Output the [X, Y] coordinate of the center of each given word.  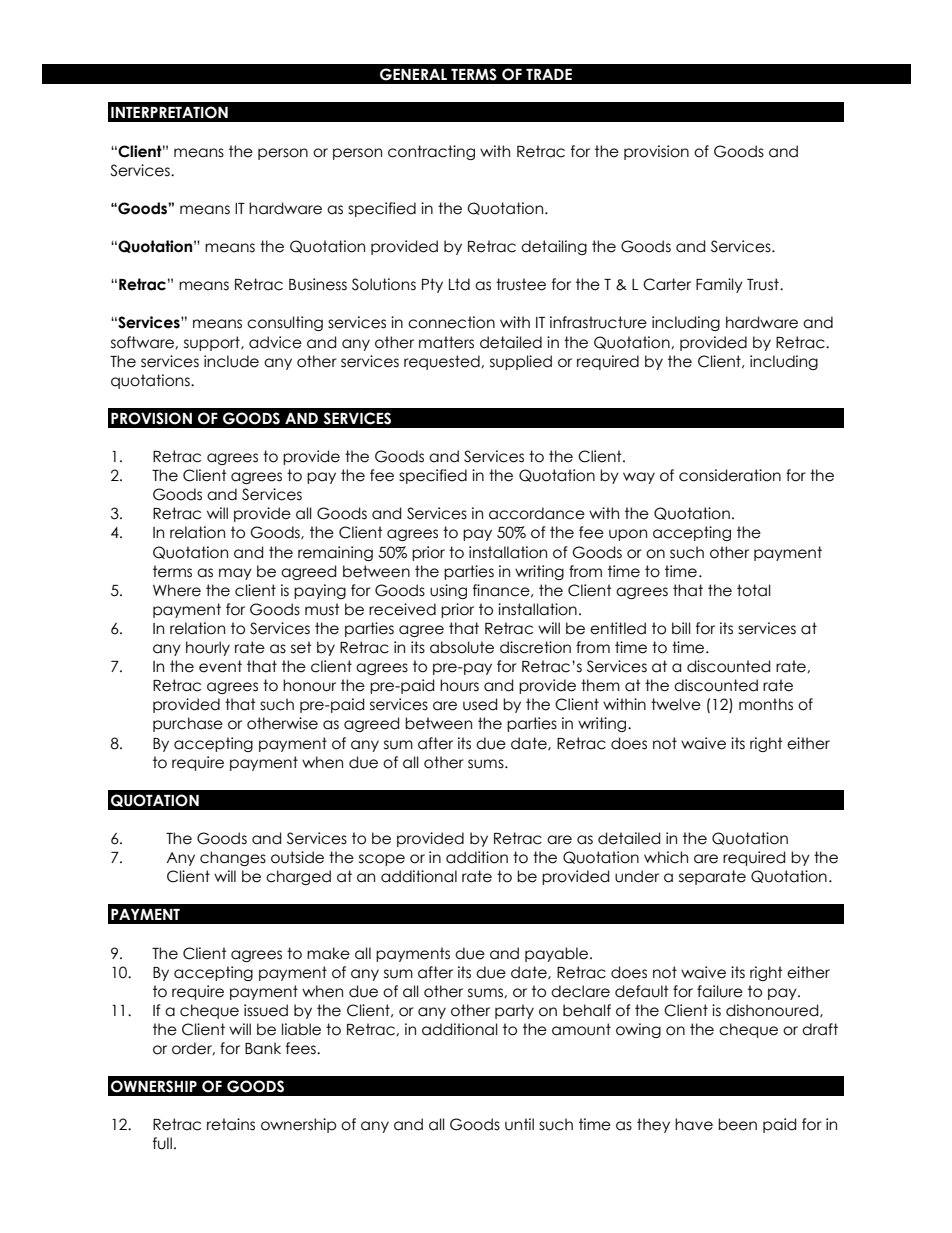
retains [231, 1124]
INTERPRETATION [169, 112]
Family [719, 285]
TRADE [549, 74]
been [737, 1124]
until [519, 1124]
